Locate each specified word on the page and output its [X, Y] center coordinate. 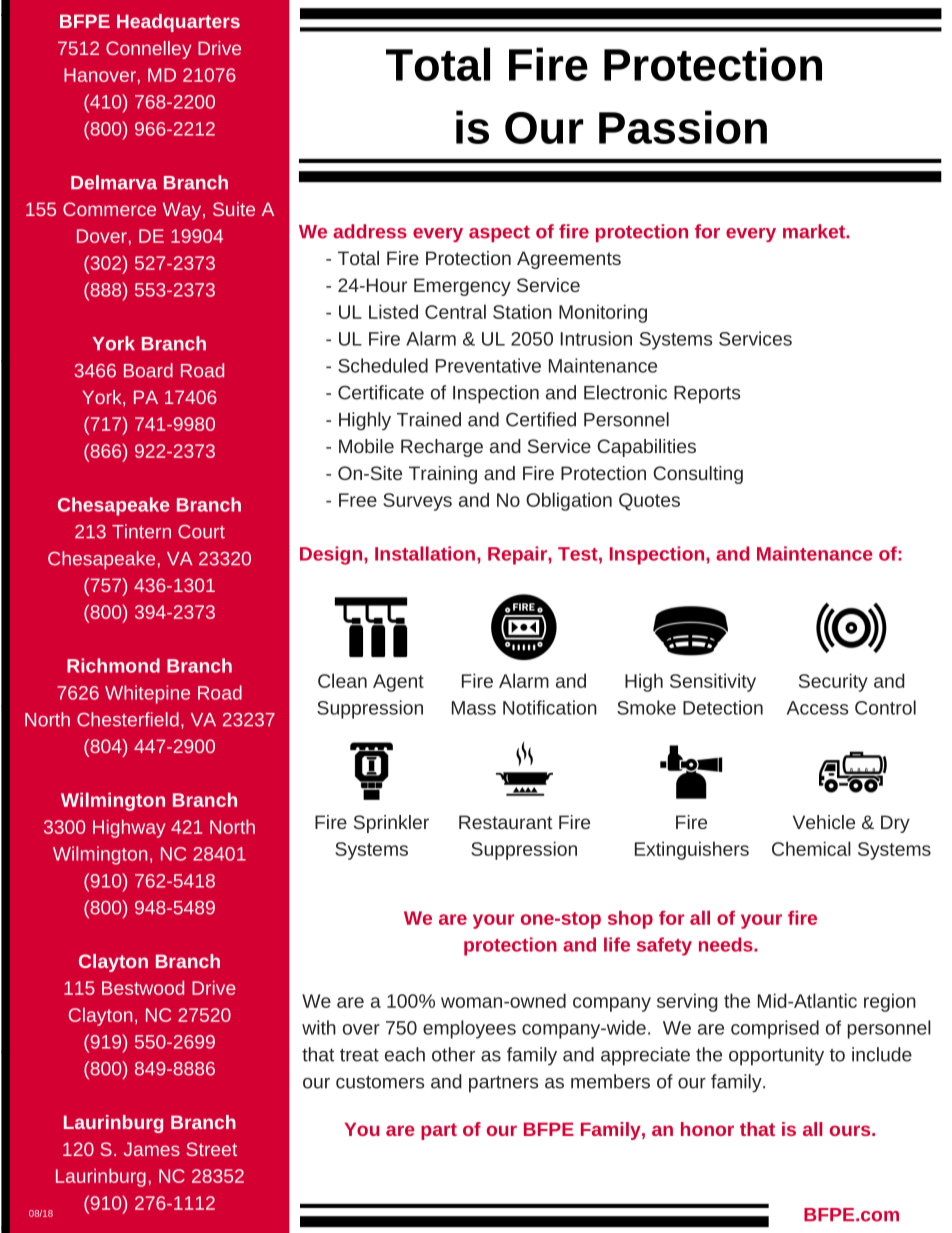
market [815, 231]
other [453, 1054]
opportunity [776, 1056]
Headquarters [178, 23]
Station [522, 311]
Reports [707, 395]
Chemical [811, 848]
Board [148, 370]
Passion [683, 127]
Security [833, 682]
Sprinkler [391, 824]
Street [211, 1149]
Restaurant [506, 822]
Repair [518, 555]
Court [201, 532]
